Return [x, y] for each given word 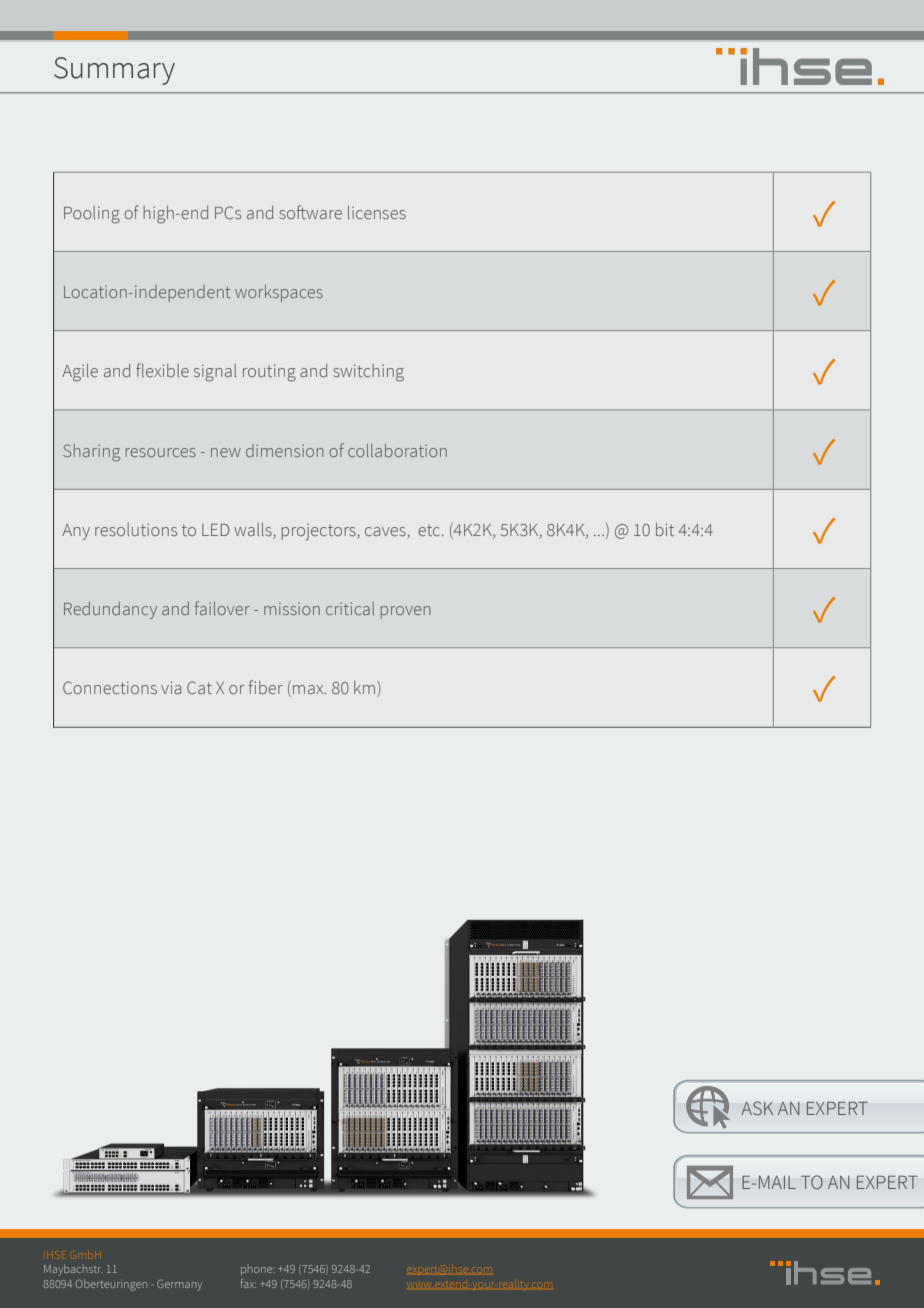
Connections [110, 687]
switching [368, 373]
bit [665, 529]
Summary [114, 71]
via [171, 687]
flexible [162, 370]
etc [430, 530]
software [310, 212]
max [309, 689]
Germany [179, 1285]
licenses [377, 212]
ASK [757, 1108]
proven [406, 612]
